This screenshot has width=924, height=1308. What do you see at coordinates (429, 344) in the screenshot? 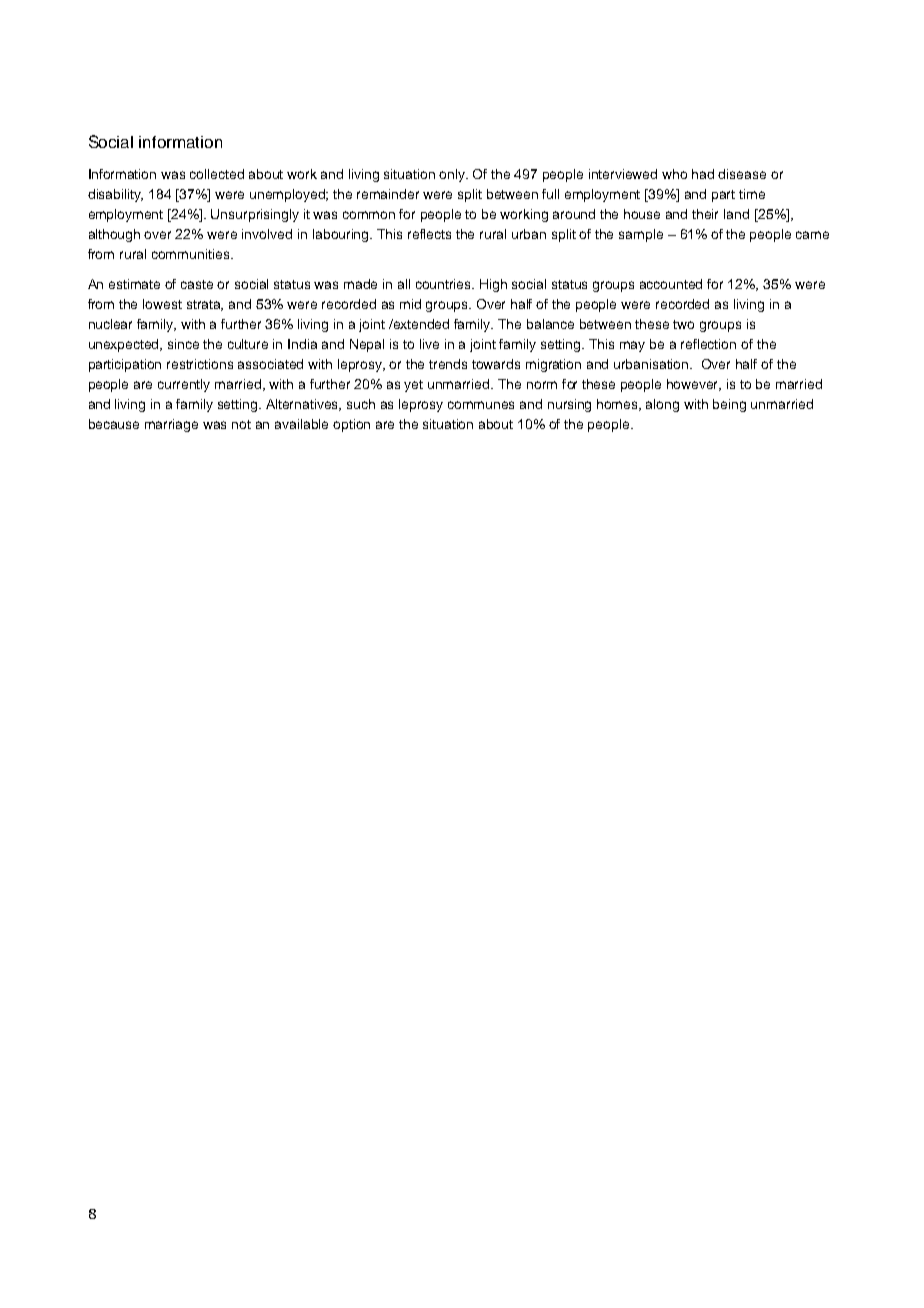
I see `live` at bounding box center [429, 344].
